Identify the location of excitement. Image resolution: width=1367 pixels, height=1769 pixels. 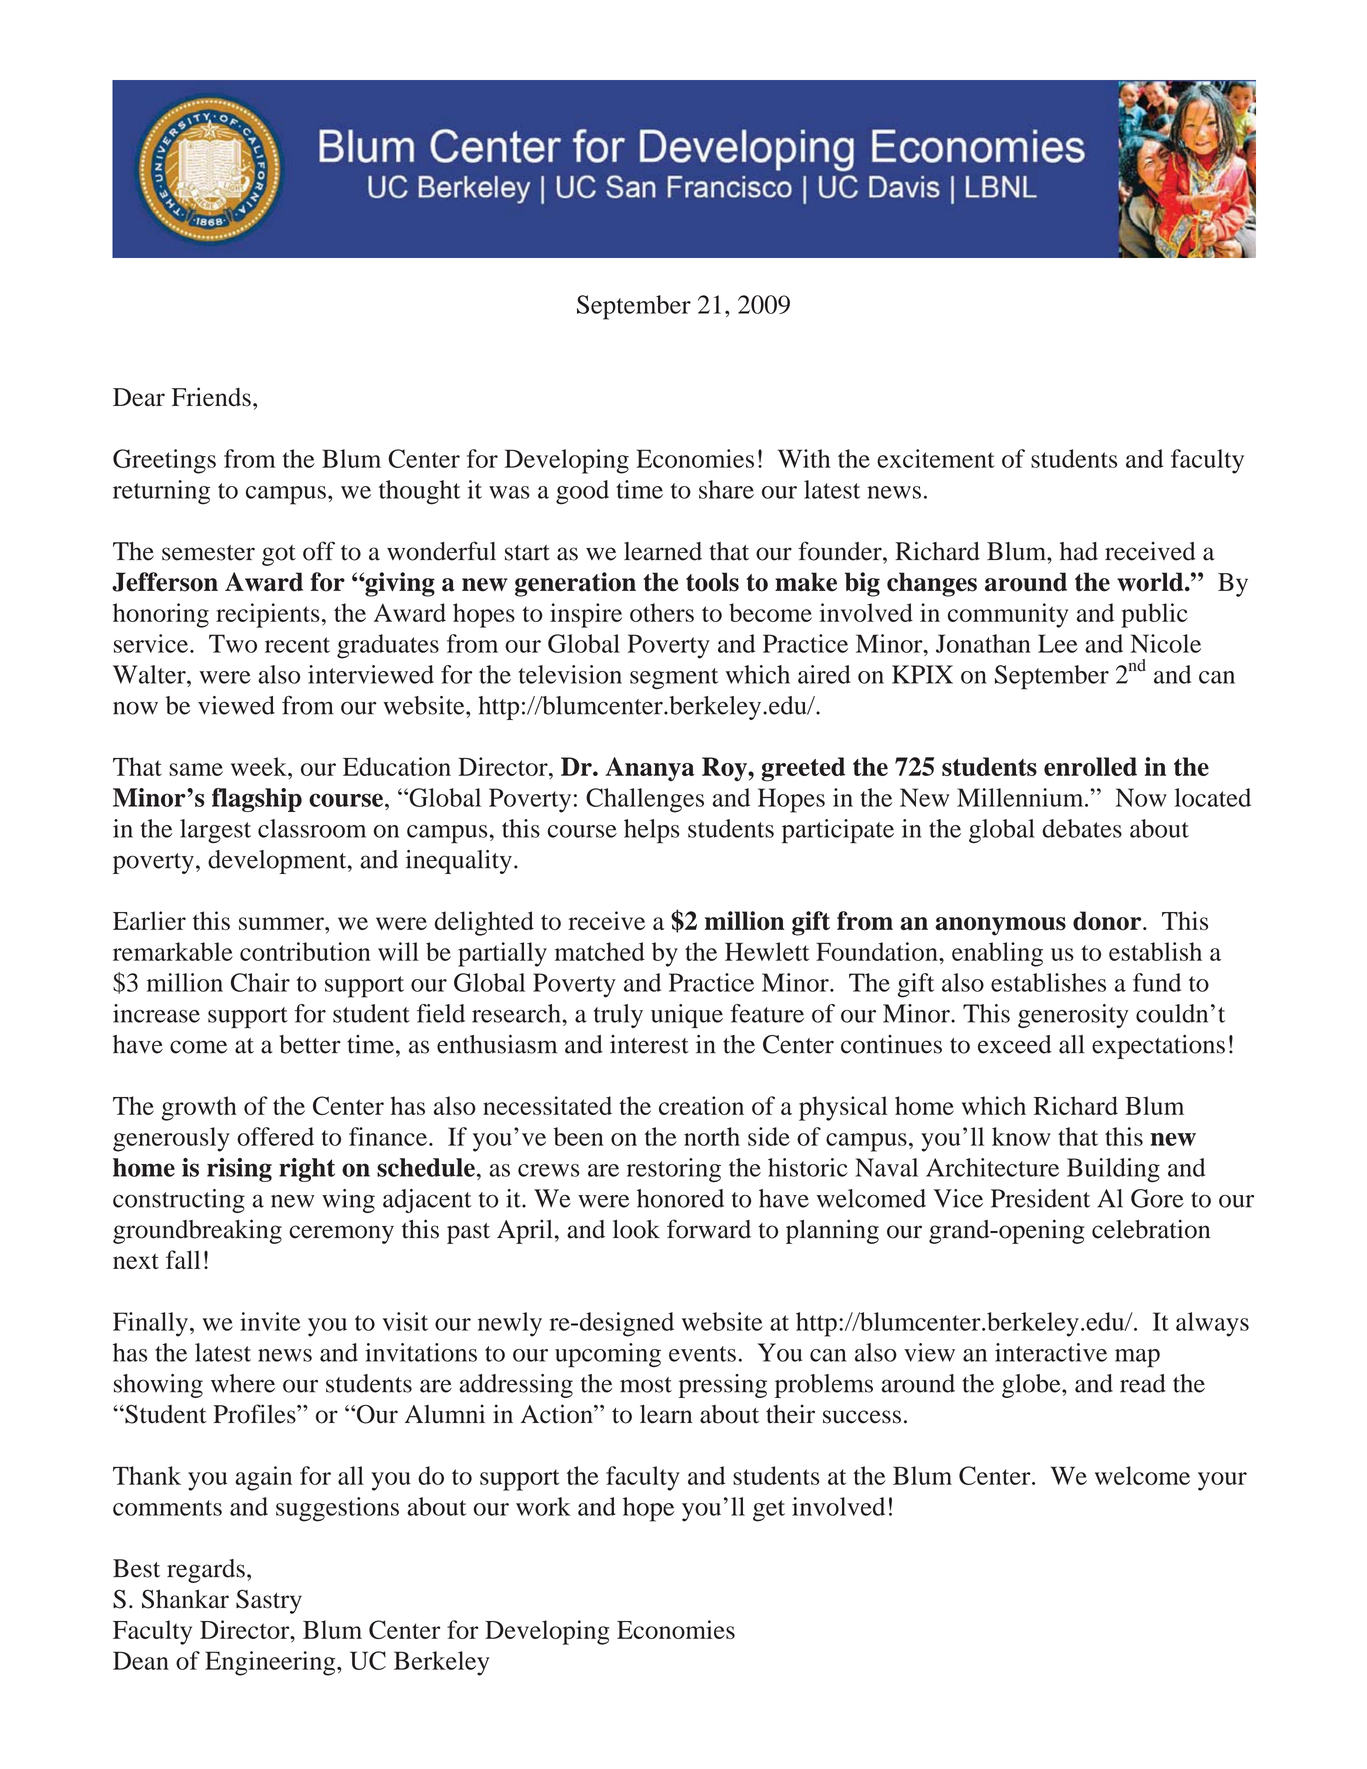
(936, 458).
